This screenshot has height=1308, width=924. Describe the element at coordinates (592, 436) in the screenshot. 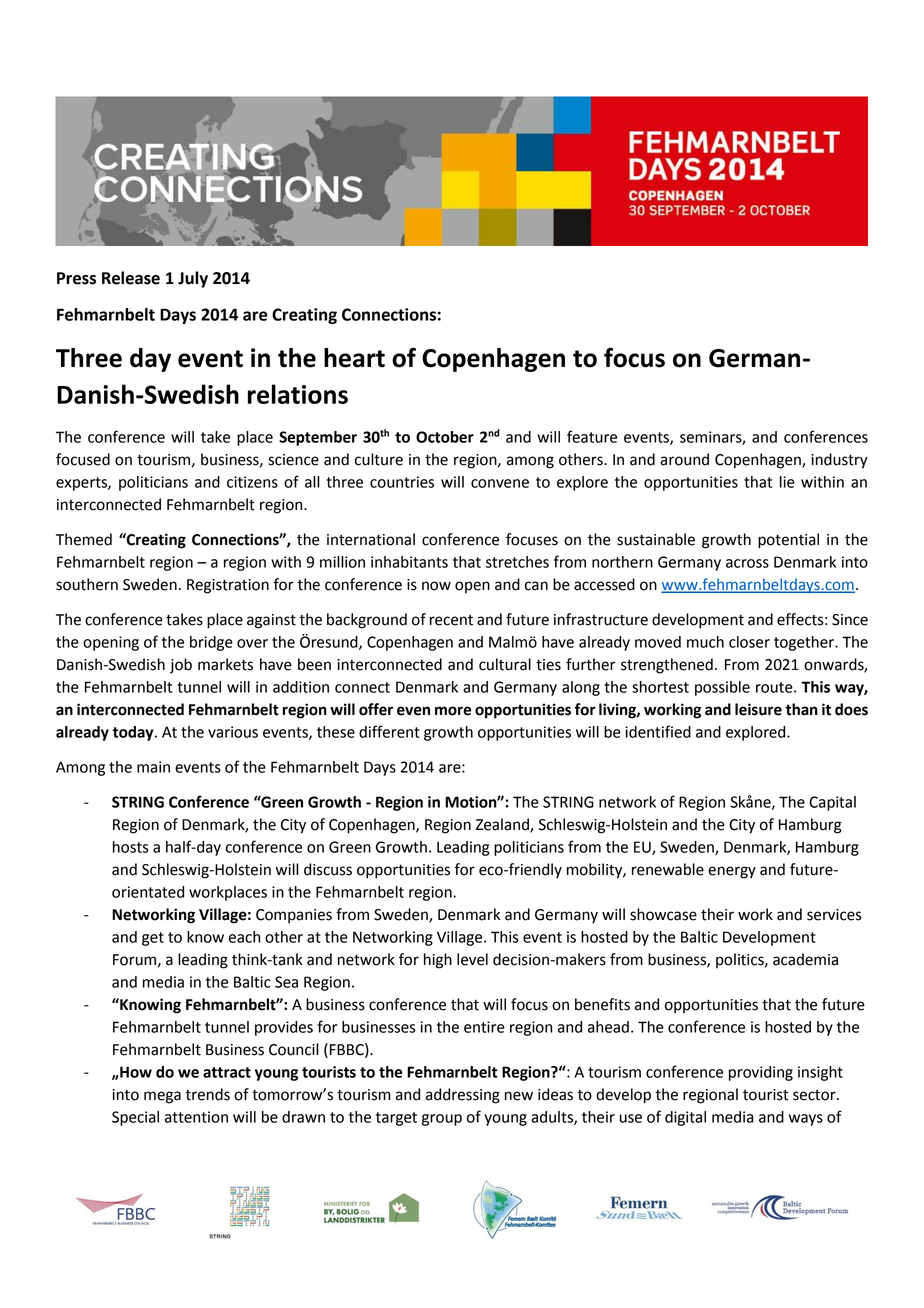

I see `feature` at that location.
